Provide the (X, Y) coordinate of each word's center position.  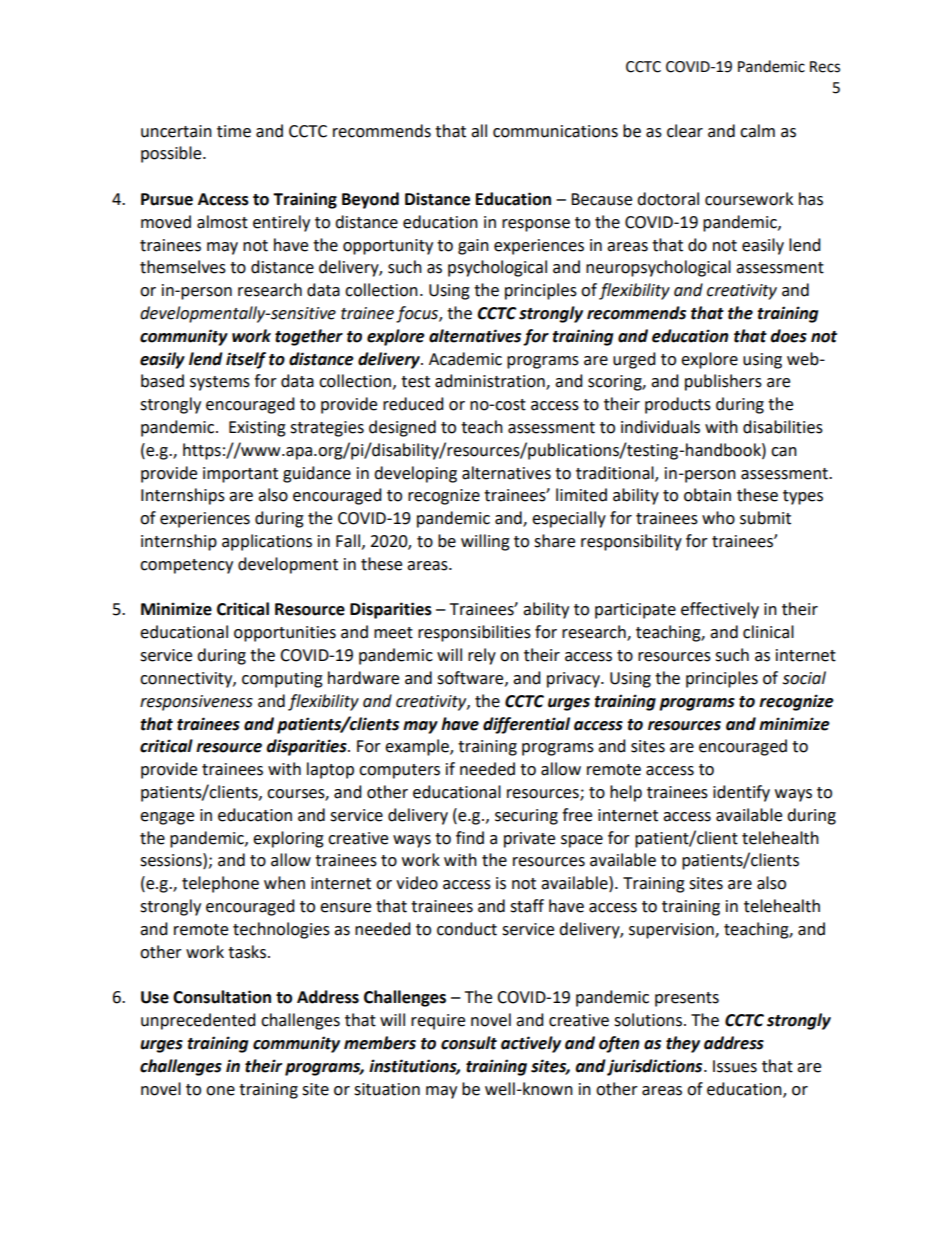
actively (531, 1044)
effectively (720, 610)
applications (267, 542)
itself (246, 360)
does (788, 336)
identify (741, 793)
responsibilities (474, 633)
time (234, 131)
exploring (288, 839)
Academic (465, 359)
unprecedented (198, 1021)
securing (526, 817)
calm (757, 131)
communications (555, 131)
